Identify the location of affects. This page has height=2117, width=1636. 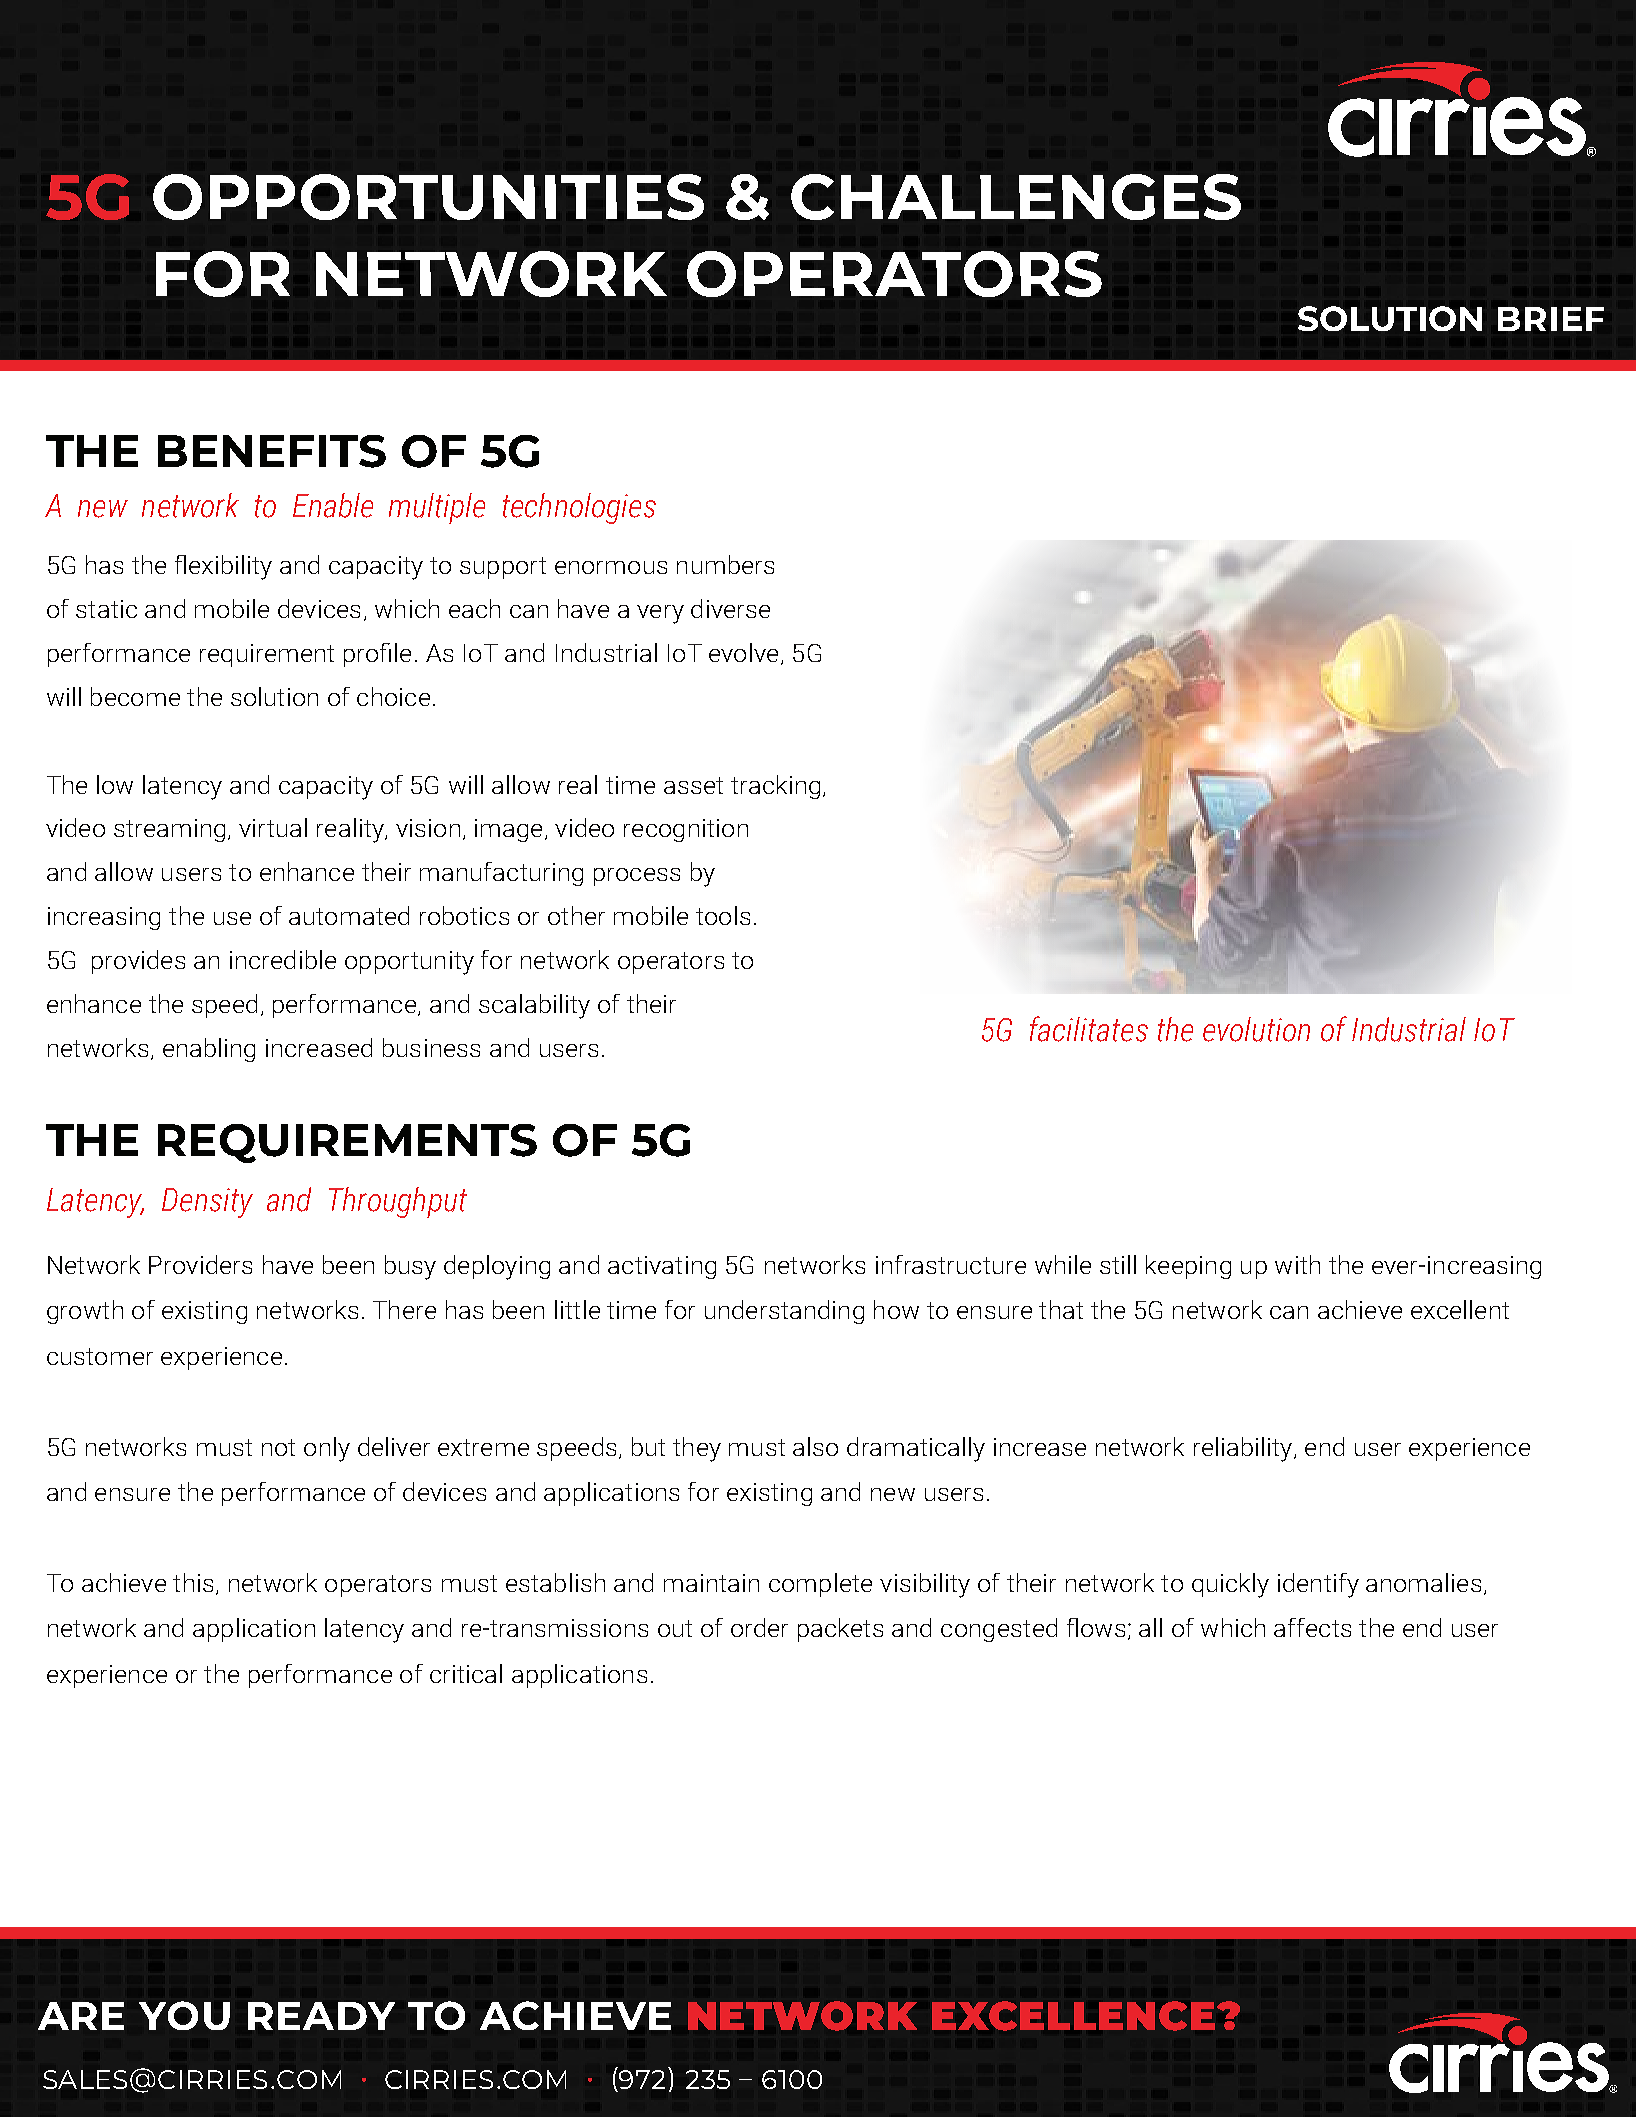
(1312, 1627).
